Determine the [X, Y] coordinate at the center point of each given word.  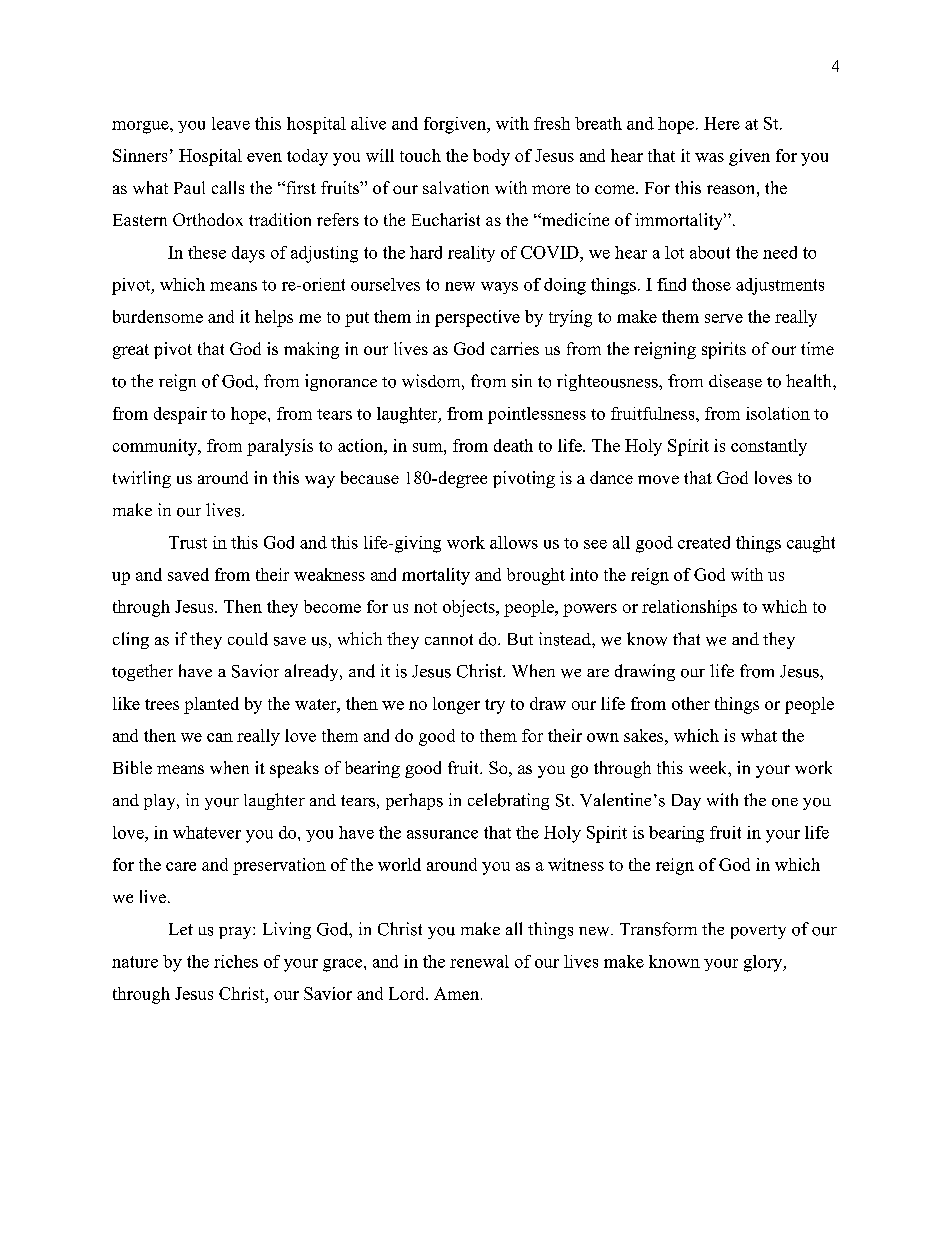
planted [211, 705]
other [691, 703]
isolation [778, 413]
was [709, 157]
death [513, 445]
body [491, 157]
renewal [479, 961]
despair [180, 415]
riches [236, 961]
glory [764, 963]
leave [231, 123]
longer [456, 705]
